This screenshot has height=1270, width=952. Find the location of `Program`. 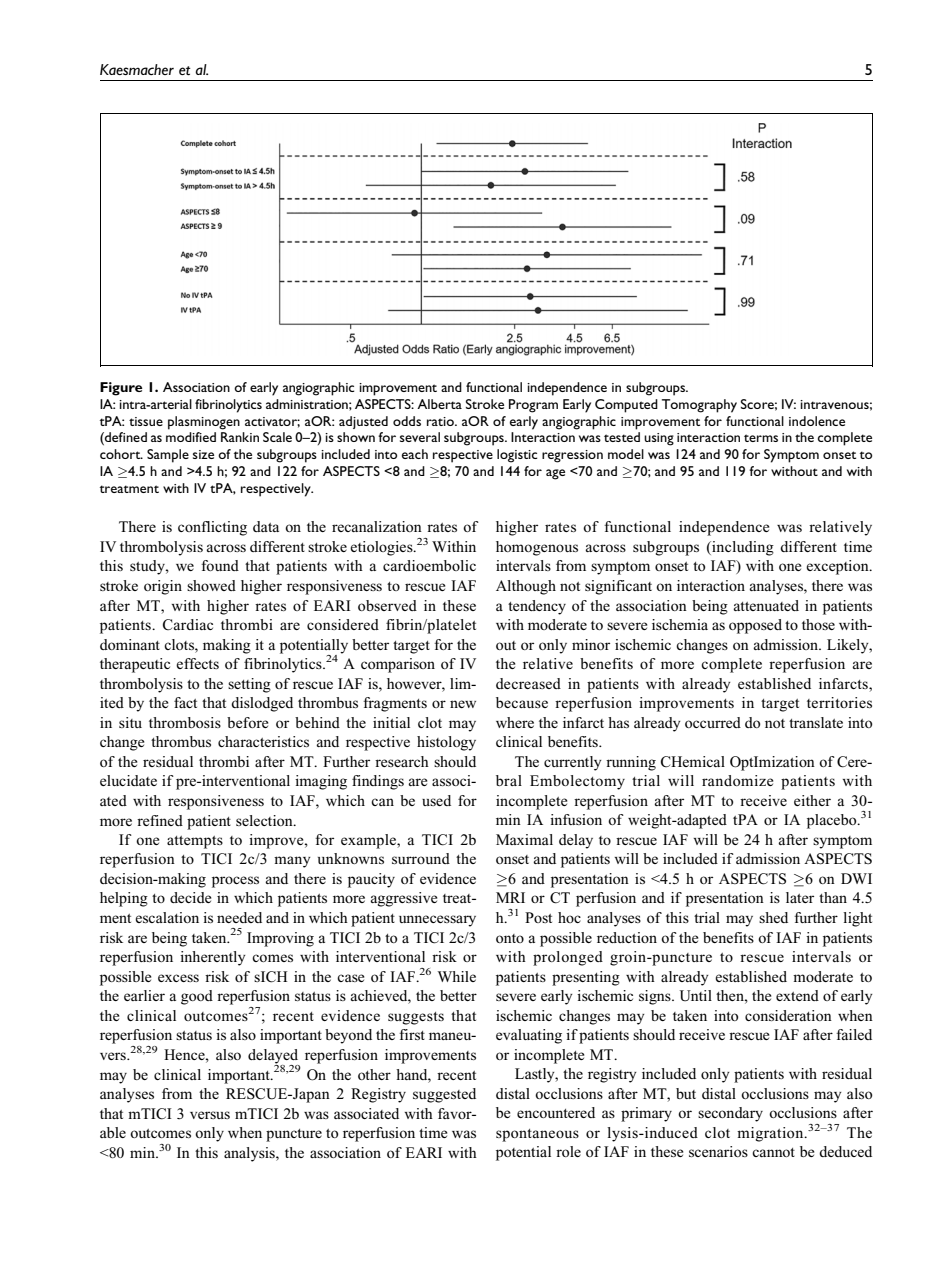

Program is located at coordinates (533, 406).
